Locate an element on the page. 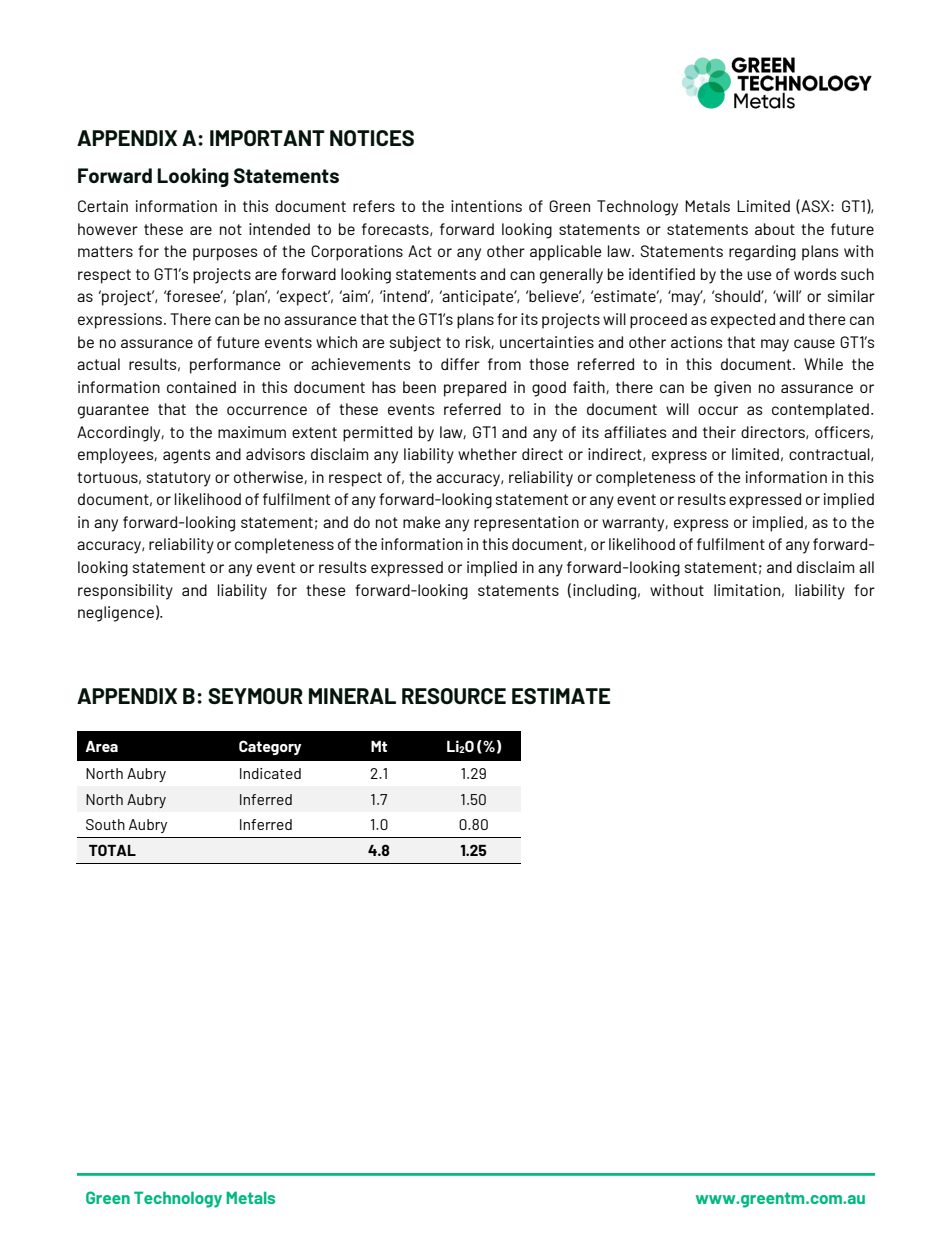 The height and width of the image is (1233, 952). intentions is located at coordinates (486, 206).
